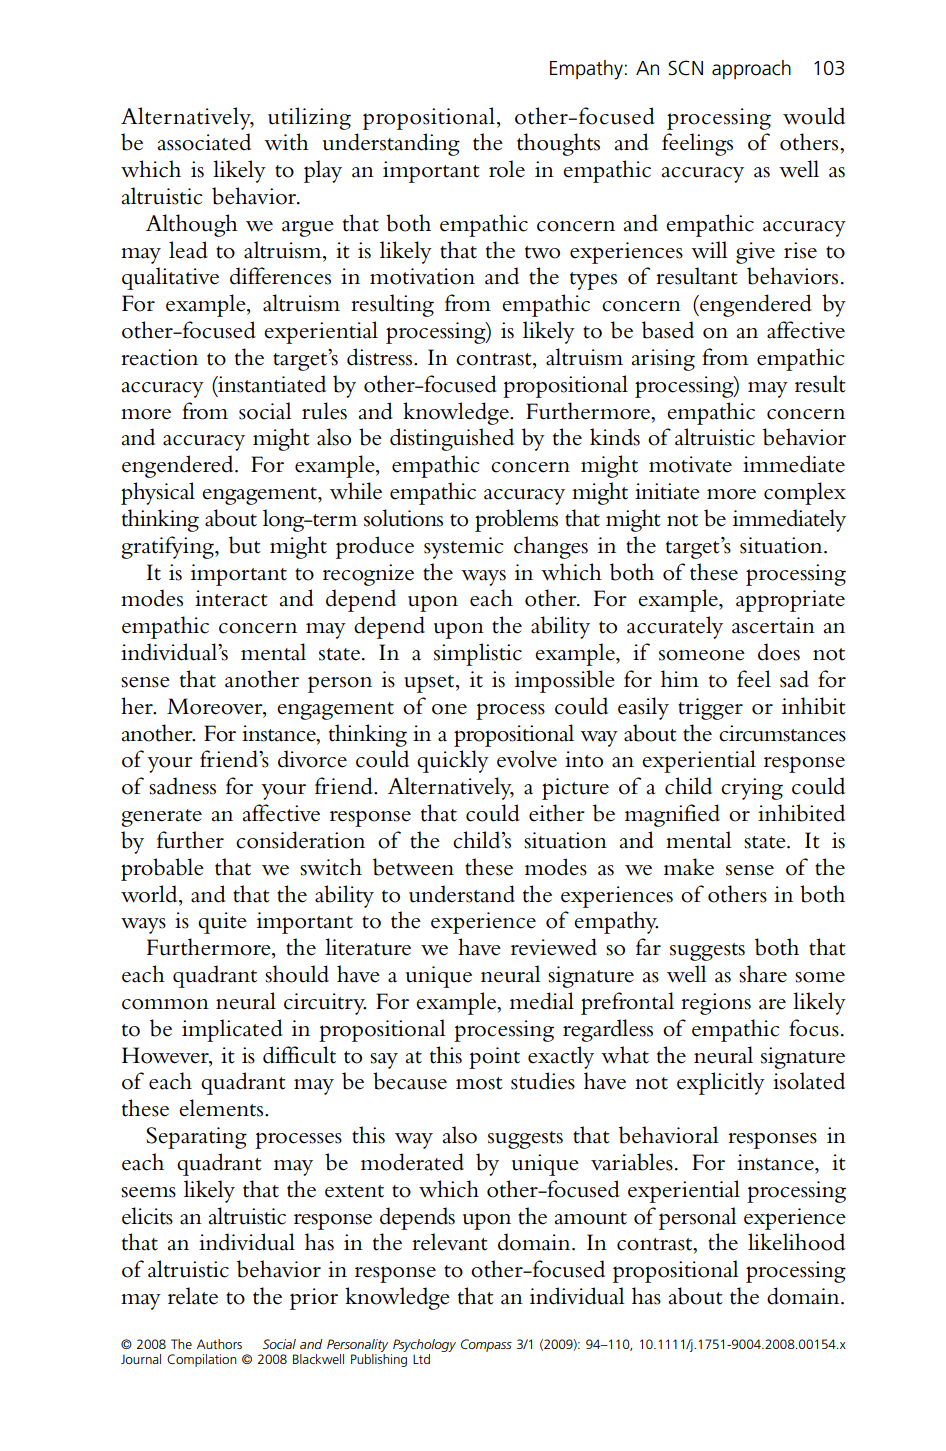 The width and height of the screenshot is (946, 1451). Describe the element at coordinates (245, 545) in the screenshot. I see `but` at that location.
